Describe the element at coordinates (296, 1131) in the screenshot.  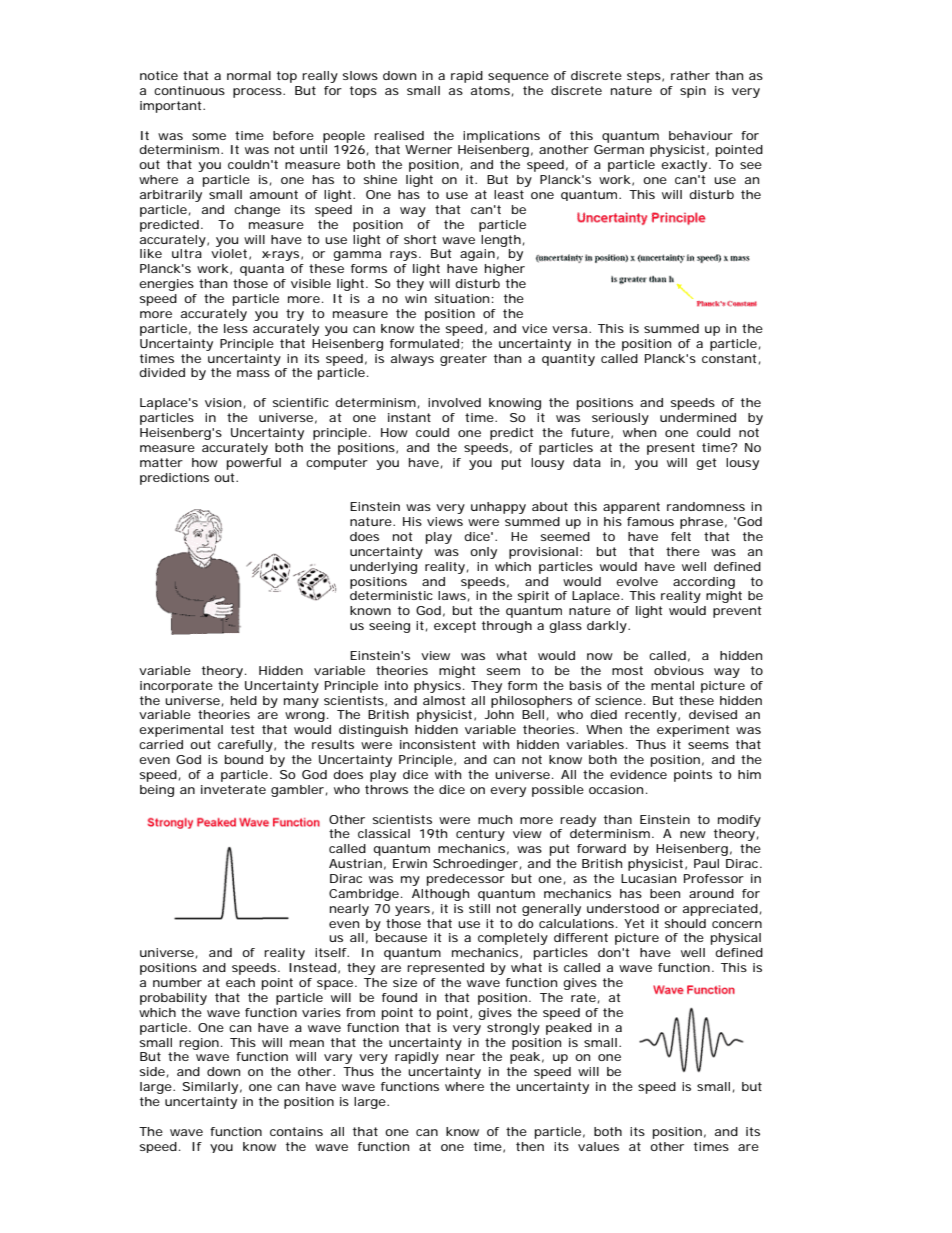
I see `contains` at that location.
